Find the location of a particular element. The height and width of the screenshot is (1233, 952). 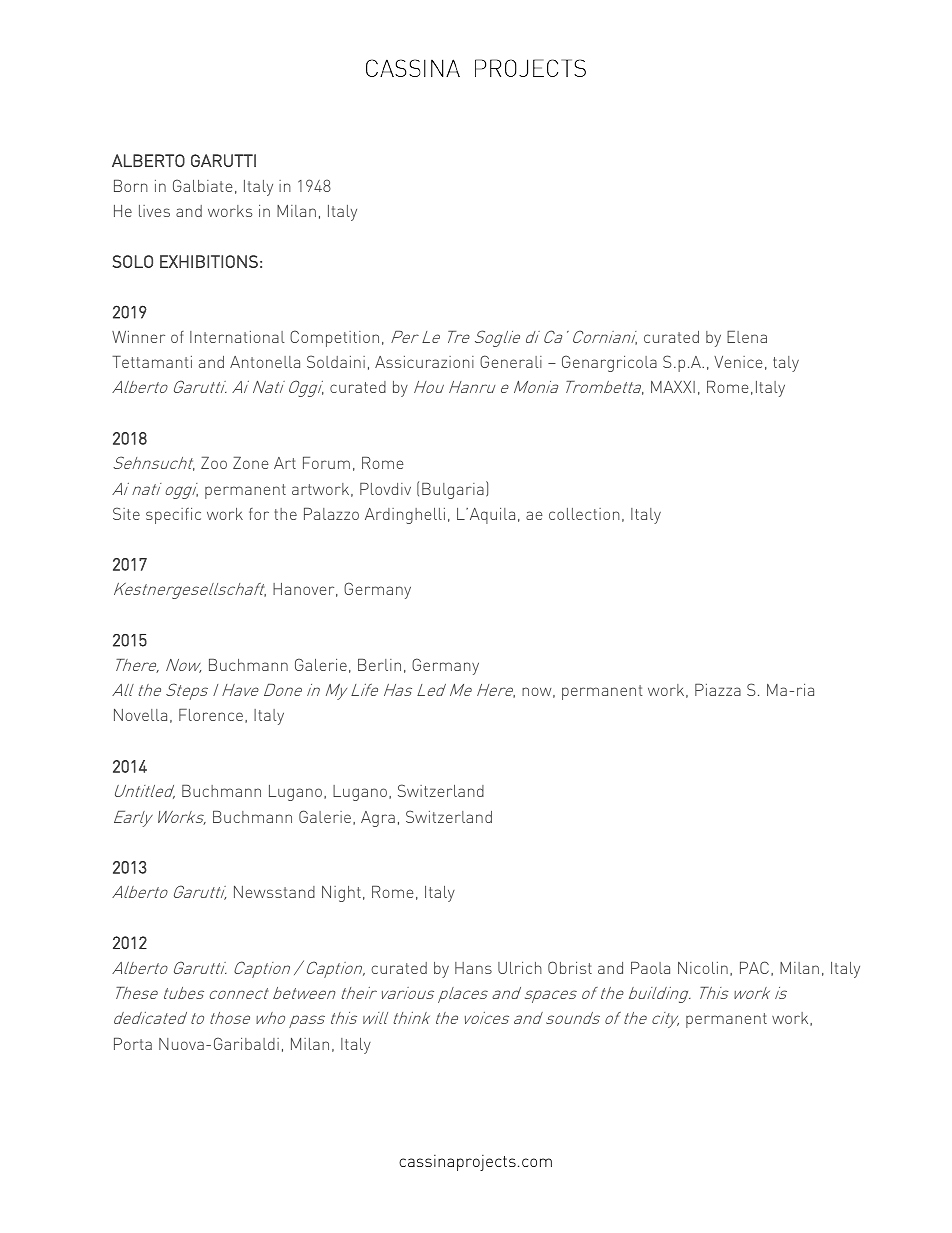

Porta is located at coordinates (133, 1044).
